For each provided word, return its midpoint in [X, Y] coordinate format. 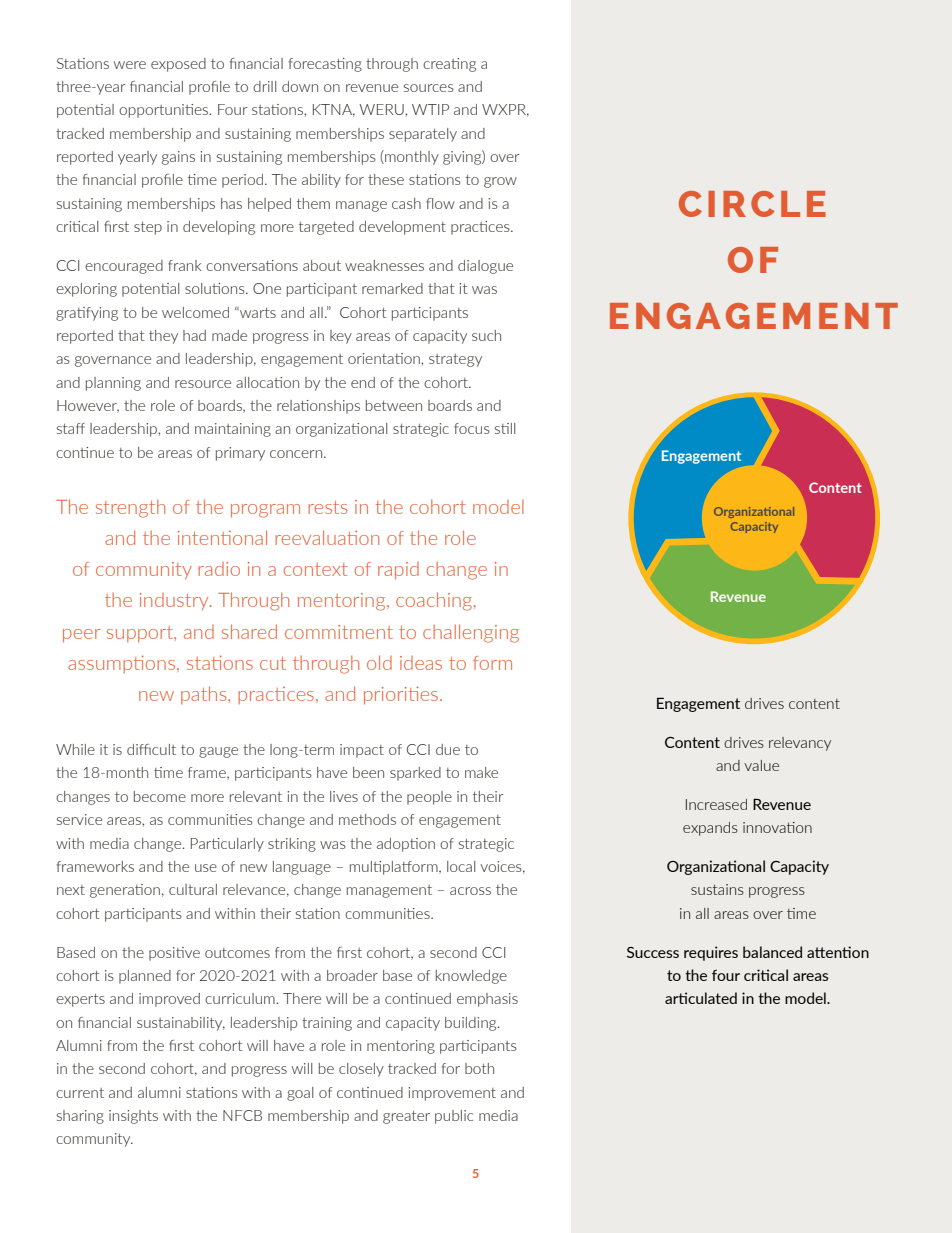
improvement [452, 1094]
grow [500, 182]
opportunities [165, 111]
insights [133, 1117]
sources [429, 88]
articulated [701, 998]
